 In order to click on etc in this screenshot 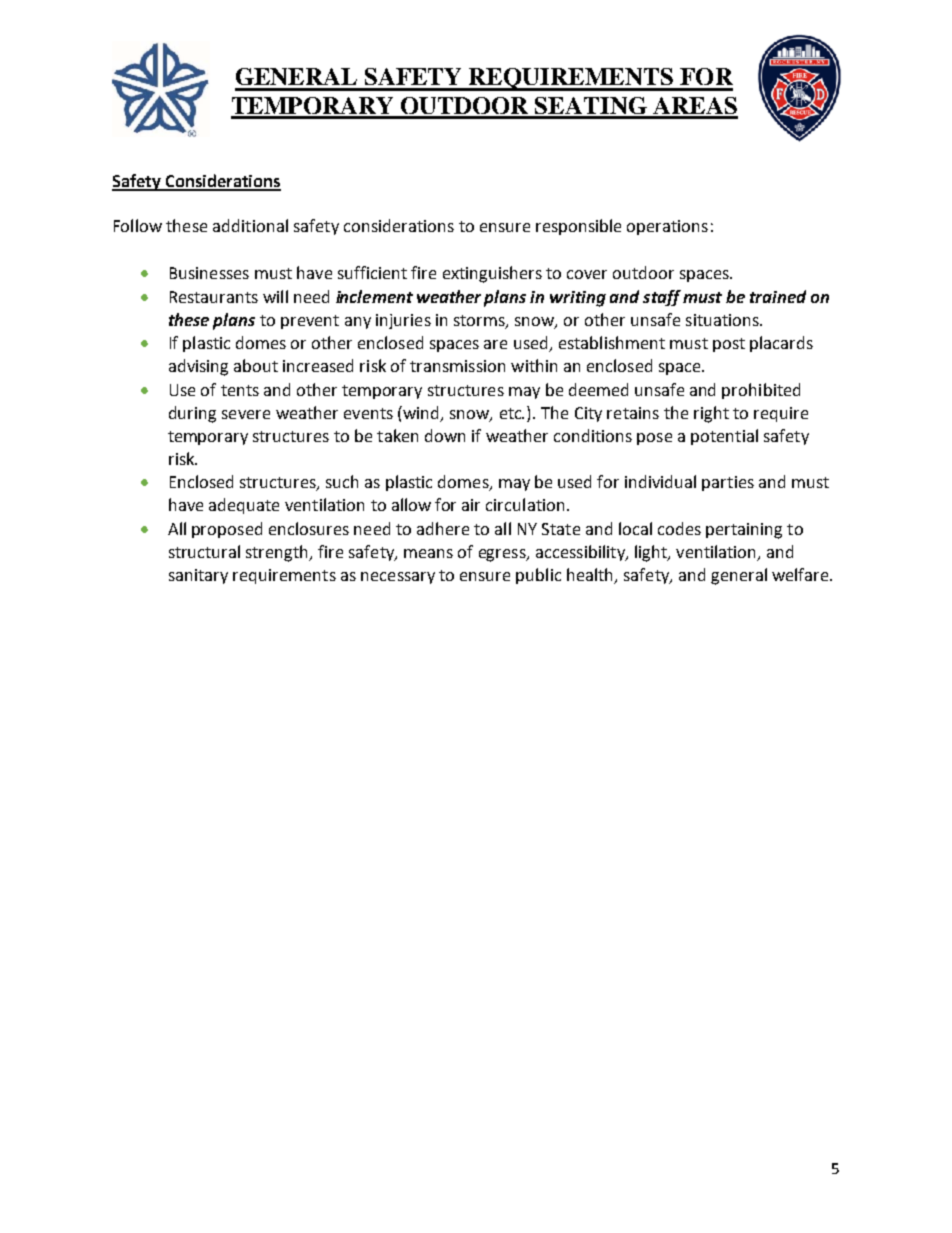, I will do `click(512, 413)`.
